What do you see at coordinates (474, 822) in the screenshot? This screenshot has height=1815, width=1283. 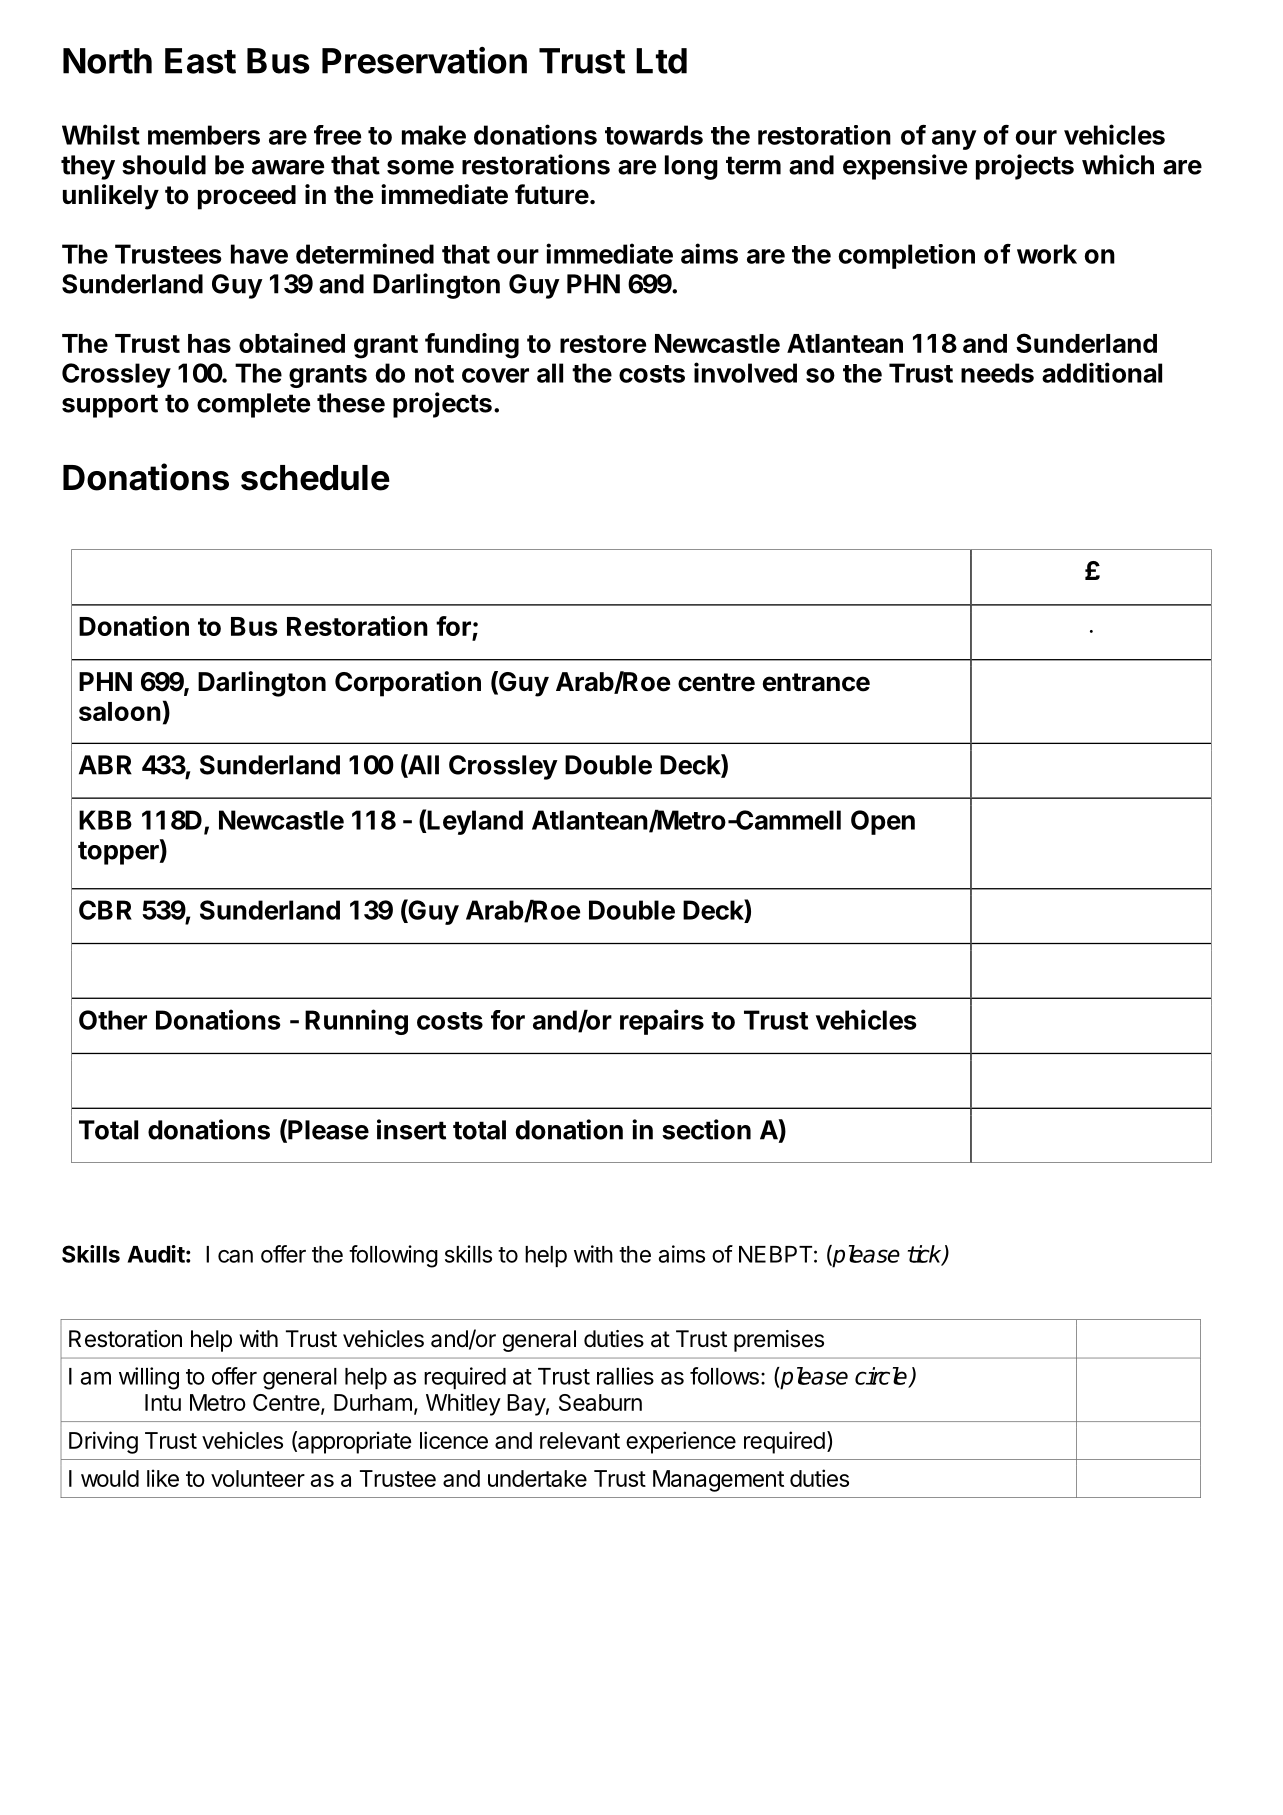 I see `Leyland` at bounding box center [474, 822].
